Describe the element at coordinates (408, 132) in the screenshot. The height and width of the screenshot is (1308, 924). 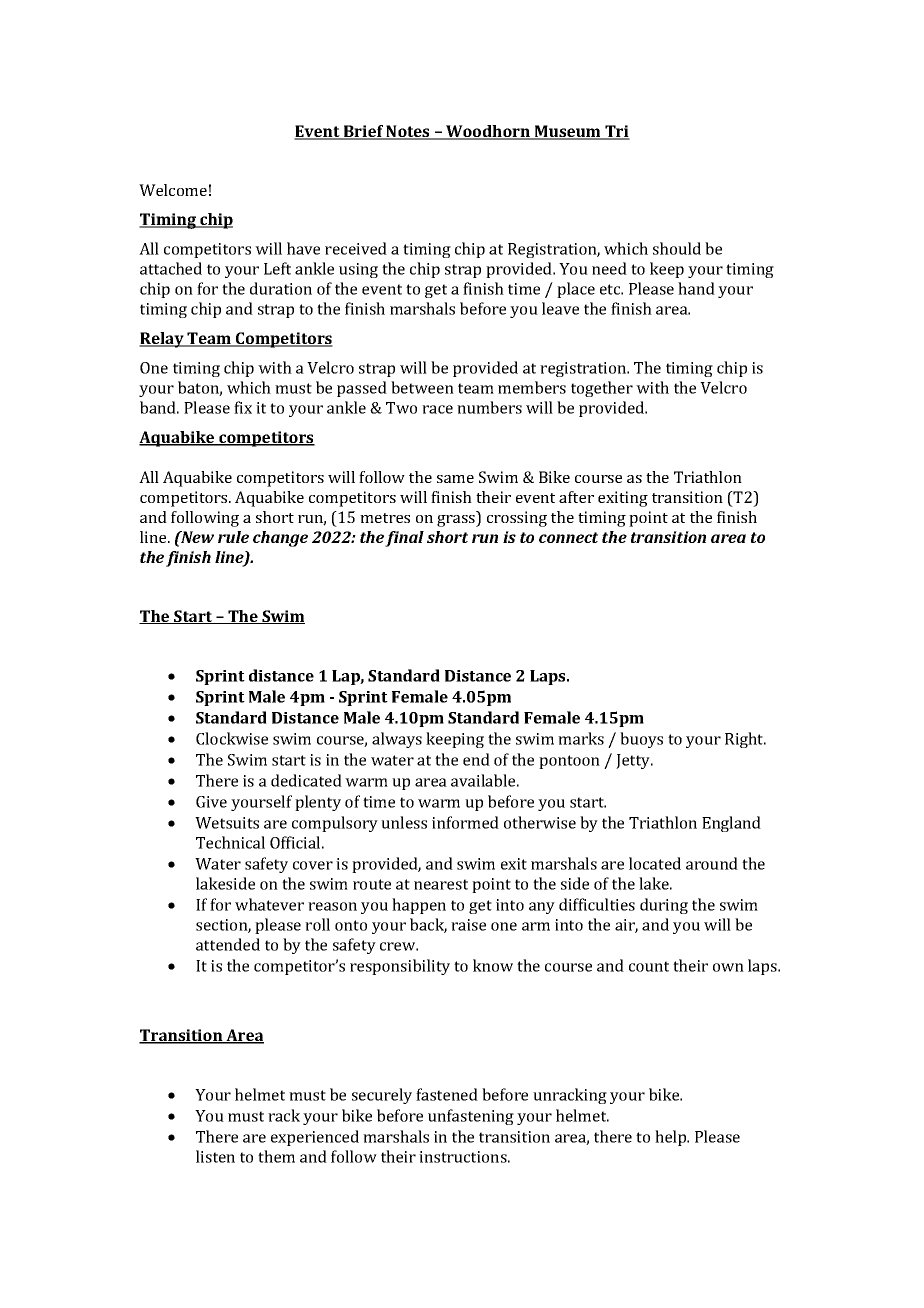
I see `Notes` at that location.
